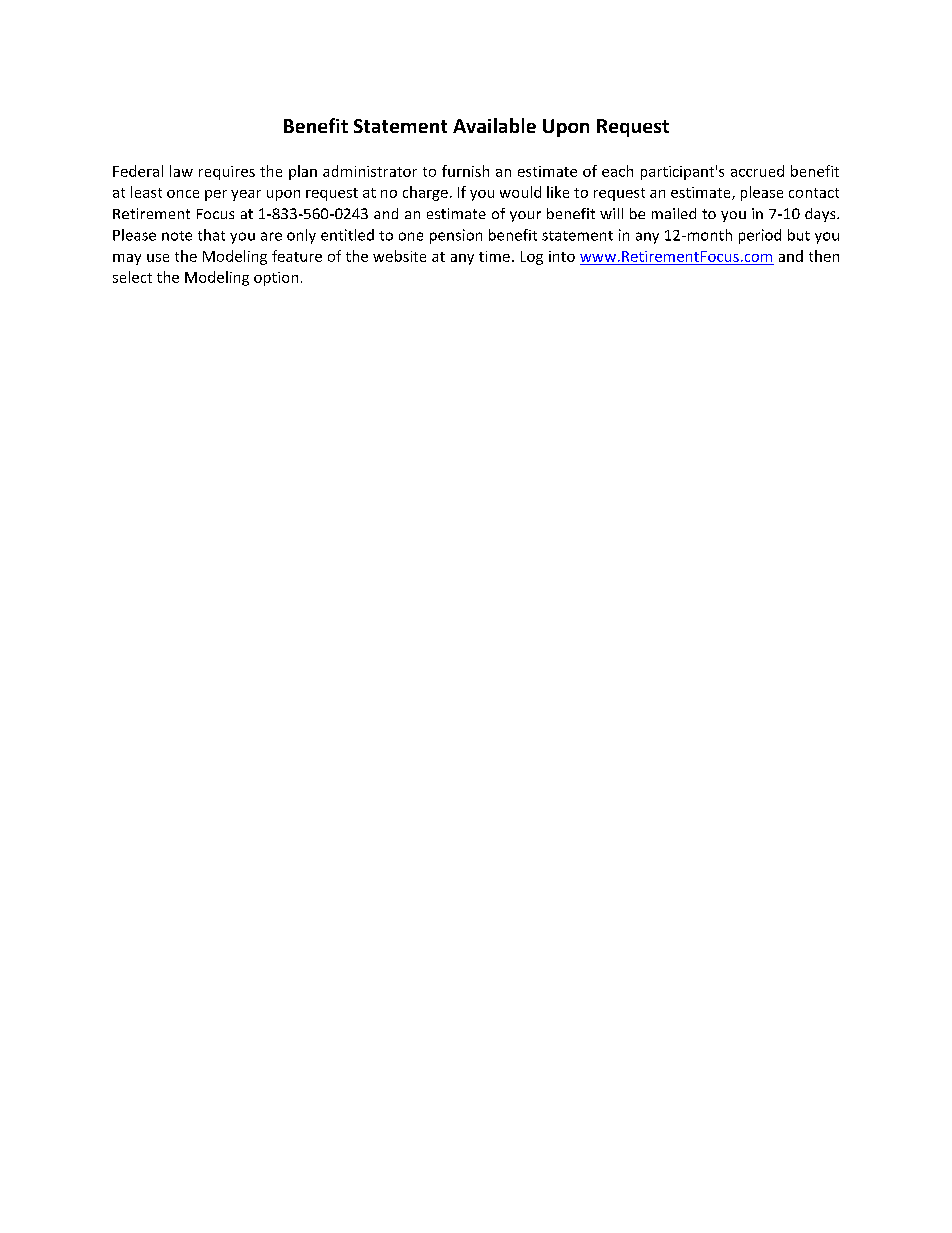 The image size is (952, 1233). I want to click on each, so click(617, 171).
